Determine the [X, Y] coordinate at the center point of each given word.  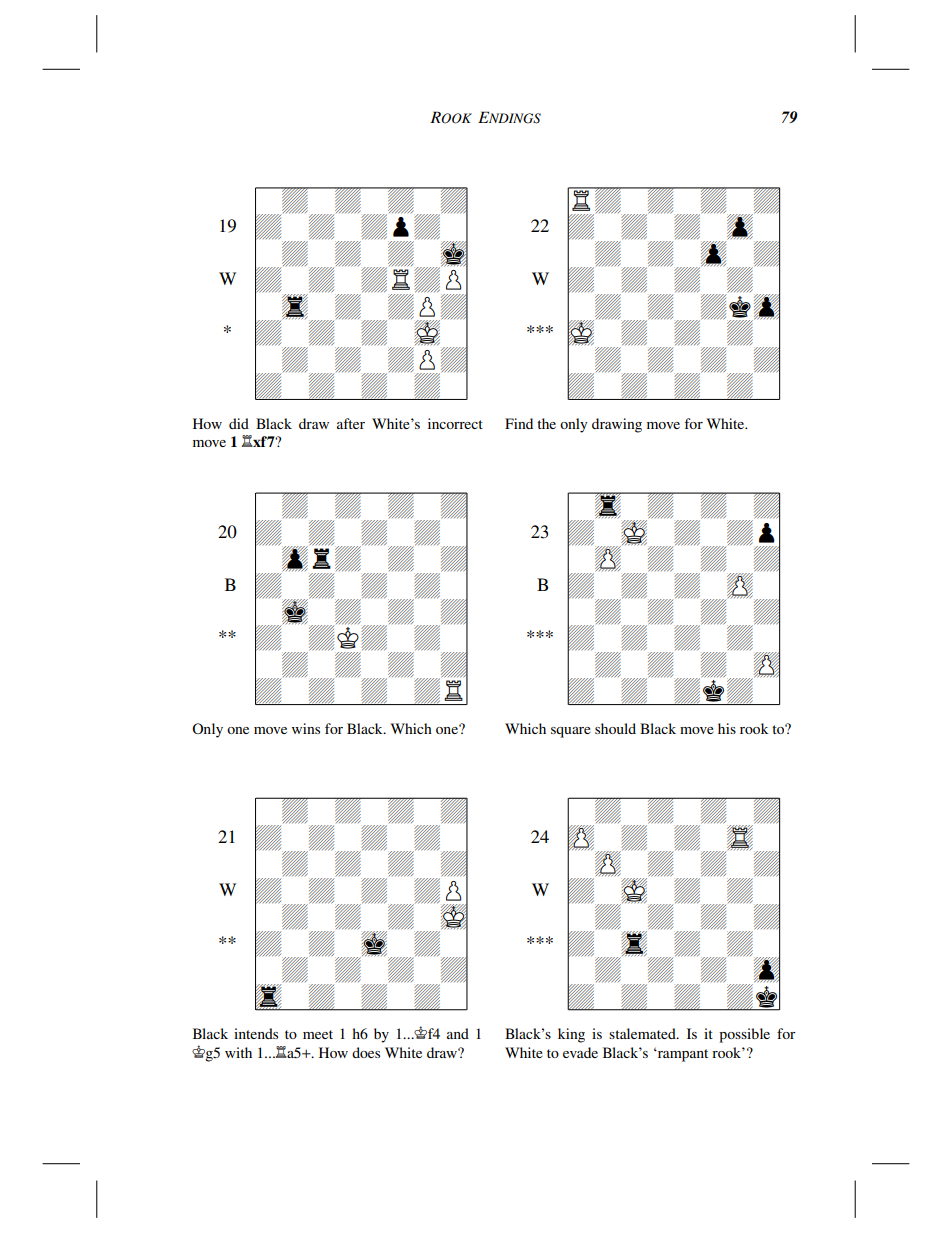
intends [256, 1033]
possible [744, 1035]
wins [306, 728]
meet [318, 1034]
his [727, 728]
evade [580, 1052]
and [458, 1033]
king [571, 1035]
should [615, 728]
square [571, 732]
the [546, 423]
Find [519, 423]
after [351, 423]
